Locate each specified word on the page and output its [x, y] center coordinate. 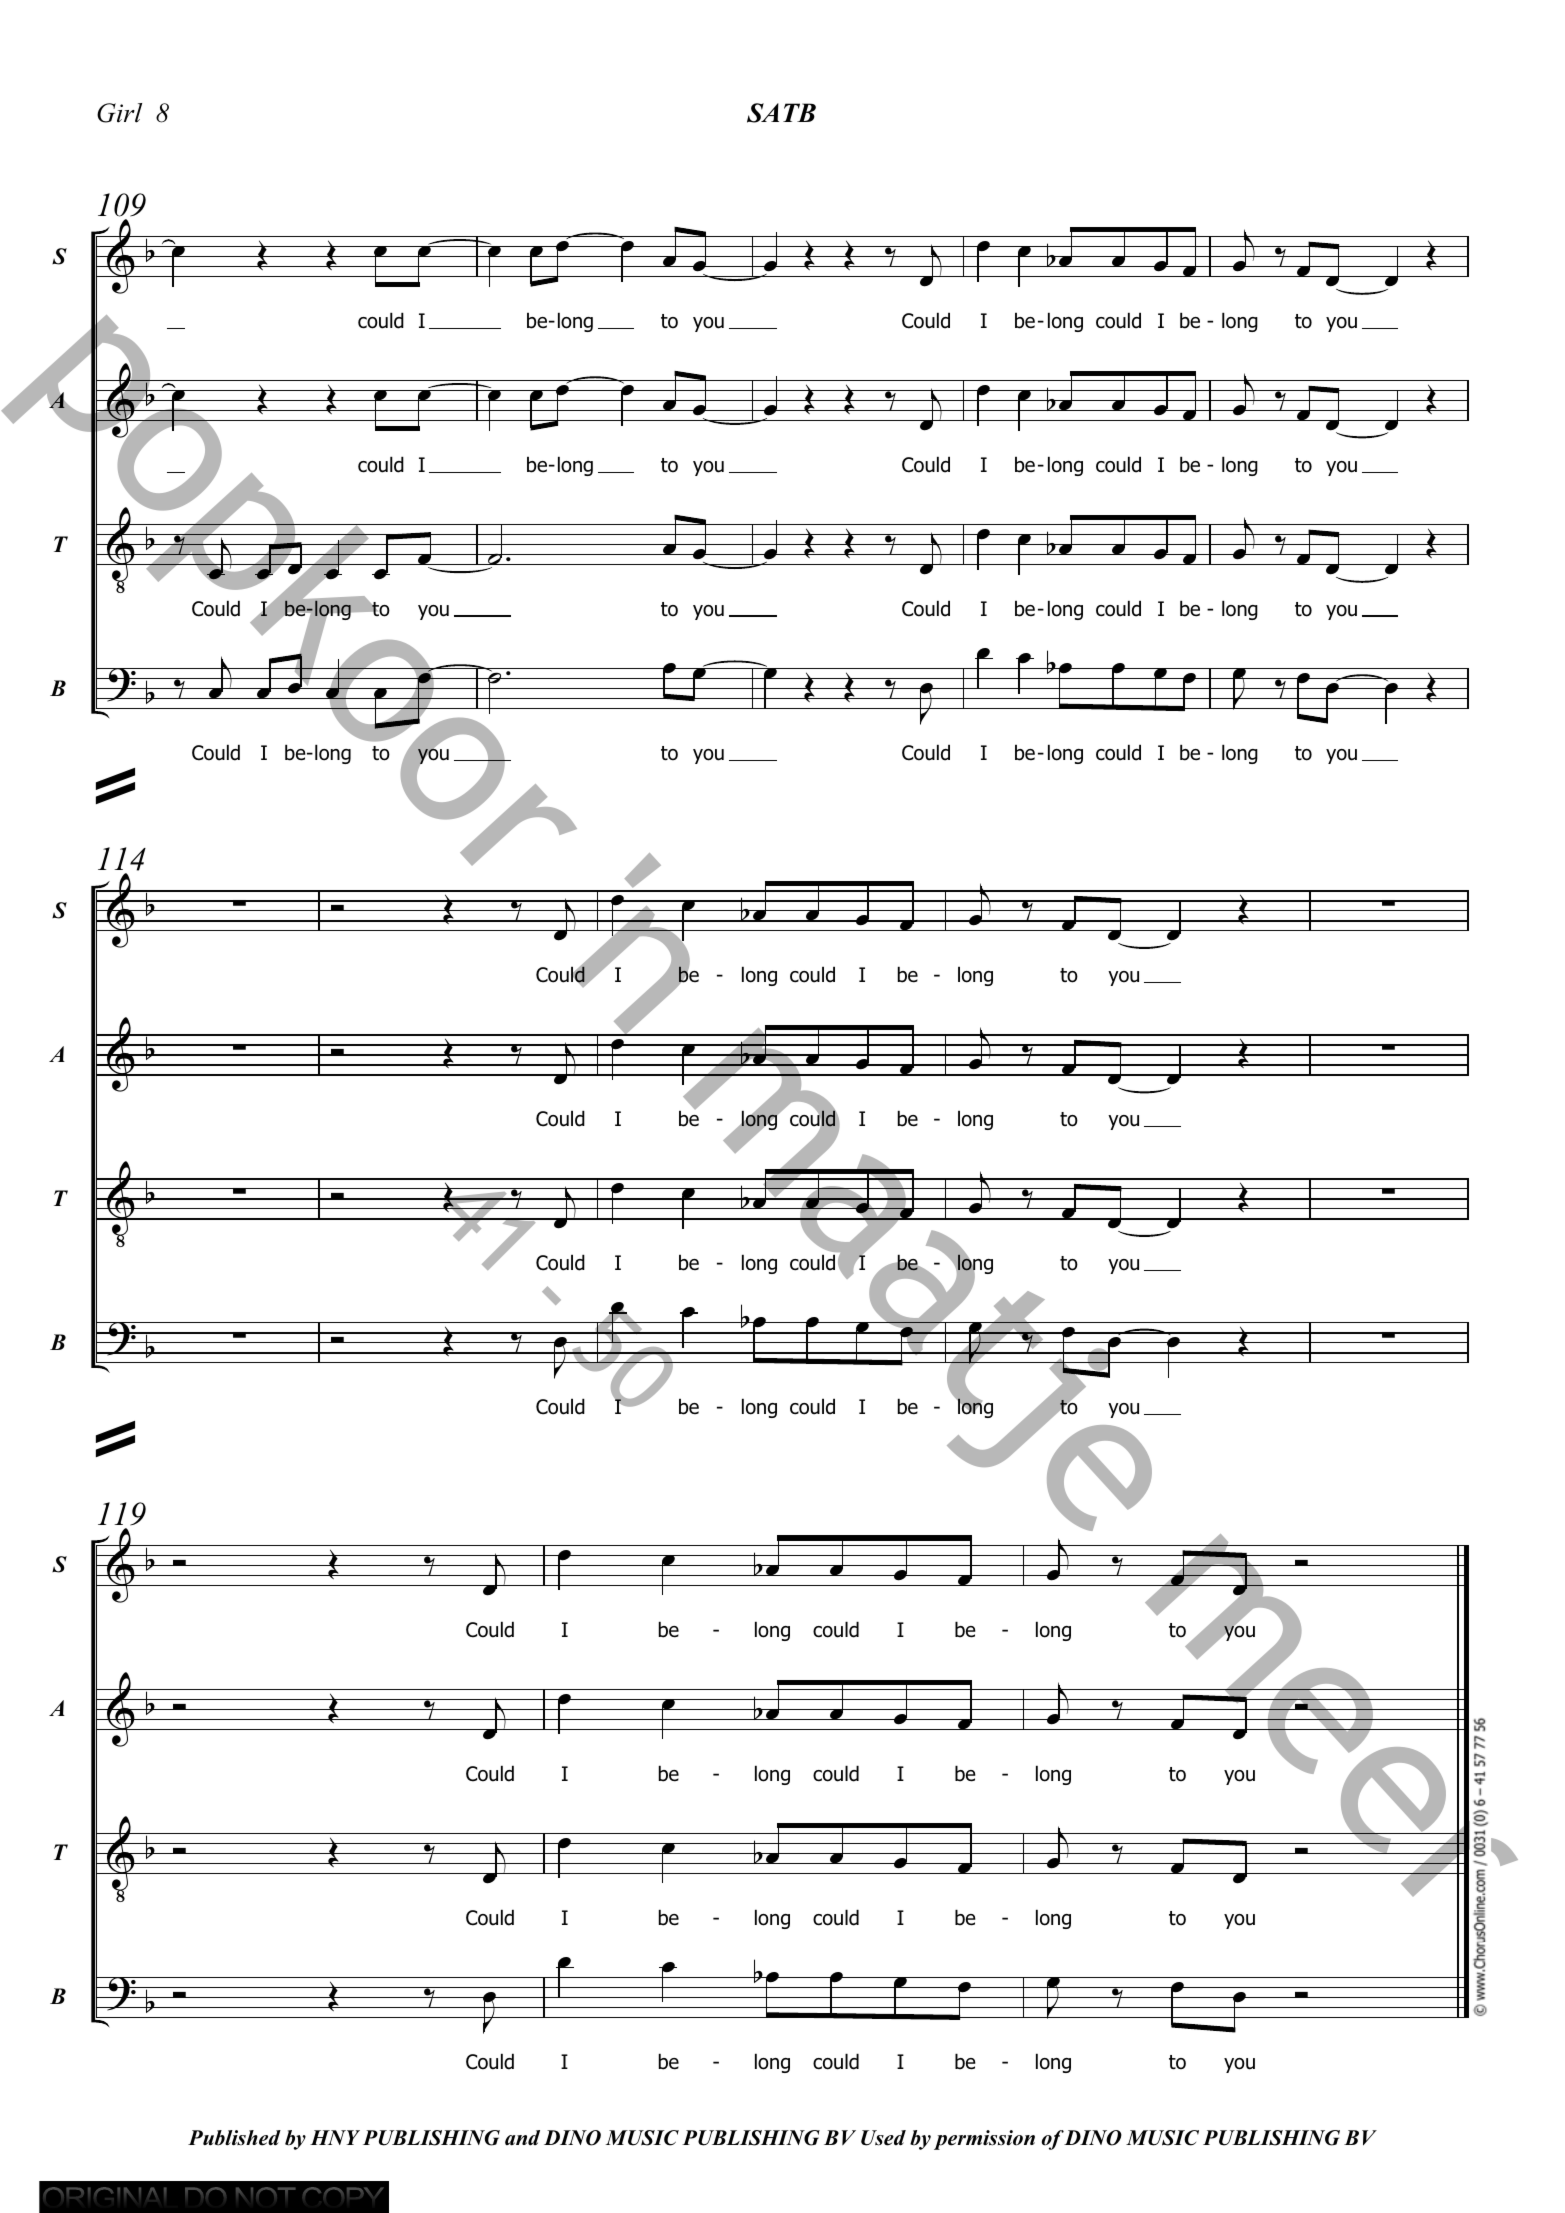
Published [234, 2138]
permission [984, 2140]
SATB [781, 113]
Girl [119, 113]
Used [883, 2138]
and [522, 2138]
